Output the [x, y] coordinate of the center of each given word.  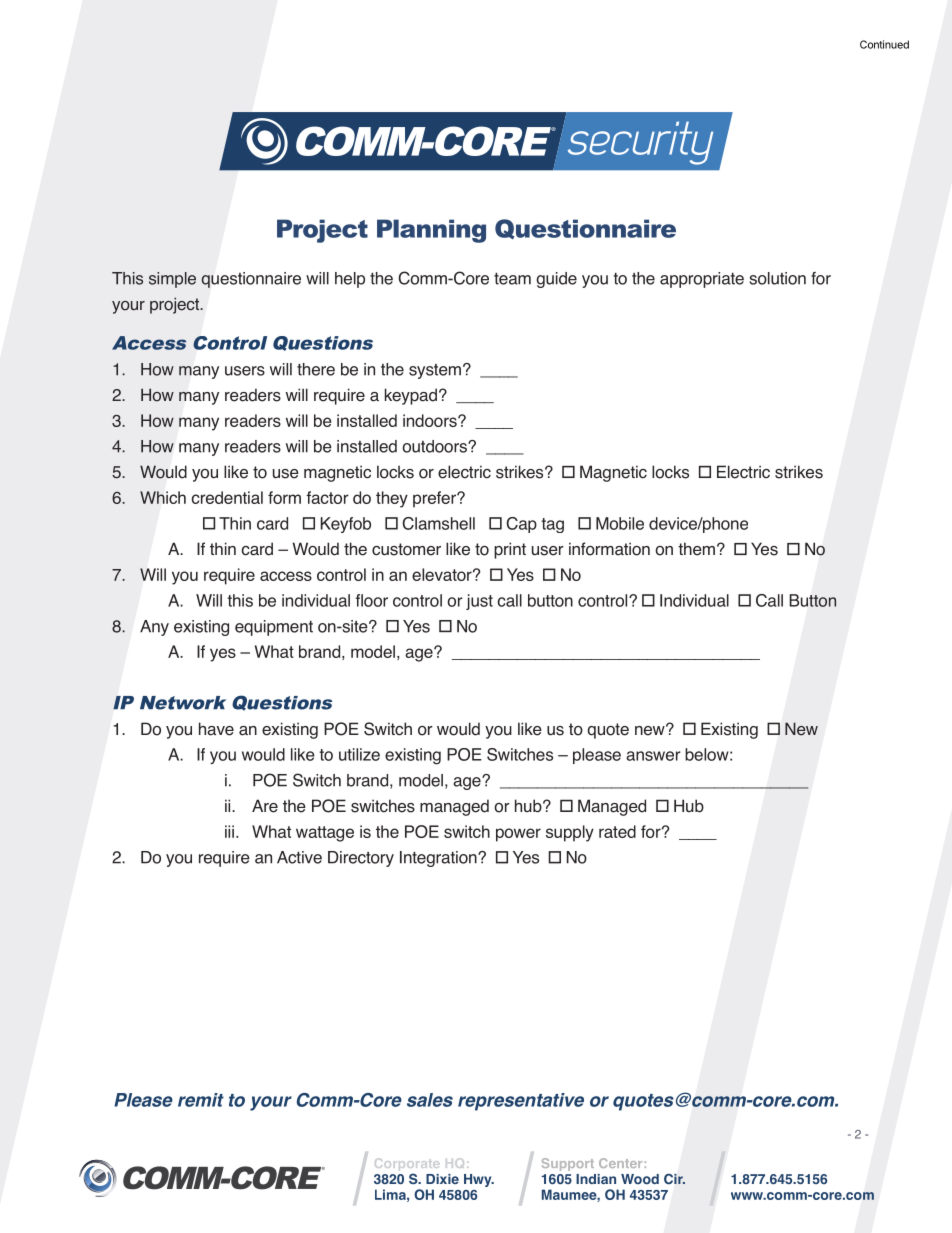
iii [229, 831]
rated [617, 831]
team [512, 279]
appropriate [702, 280]
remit [201, 1100]
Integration [439, 859]
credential [227, 497]
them [696, 549]
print [510, 550]
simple [172, 280]
